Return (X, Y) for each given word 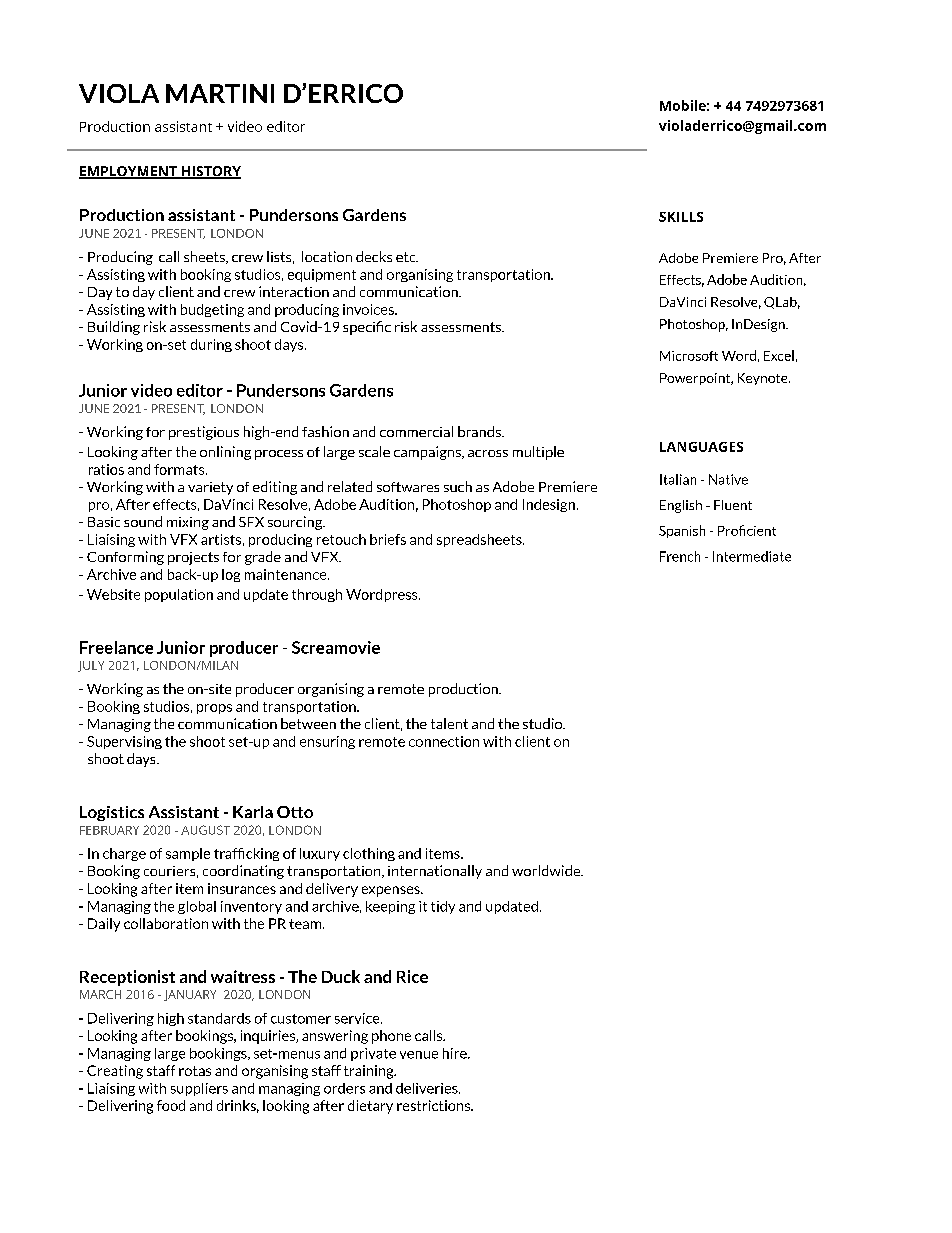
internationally (435, 872)
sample (188, 854)
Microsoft (689, 356)
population (179, 595)
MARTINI (220, 93)
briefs (388, 539)
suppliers (199, 1089)
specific (367, 328)
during (211, 345)
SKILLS (681, 217)
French (680, 556)
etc (407, 257)
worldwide (547, 870)
